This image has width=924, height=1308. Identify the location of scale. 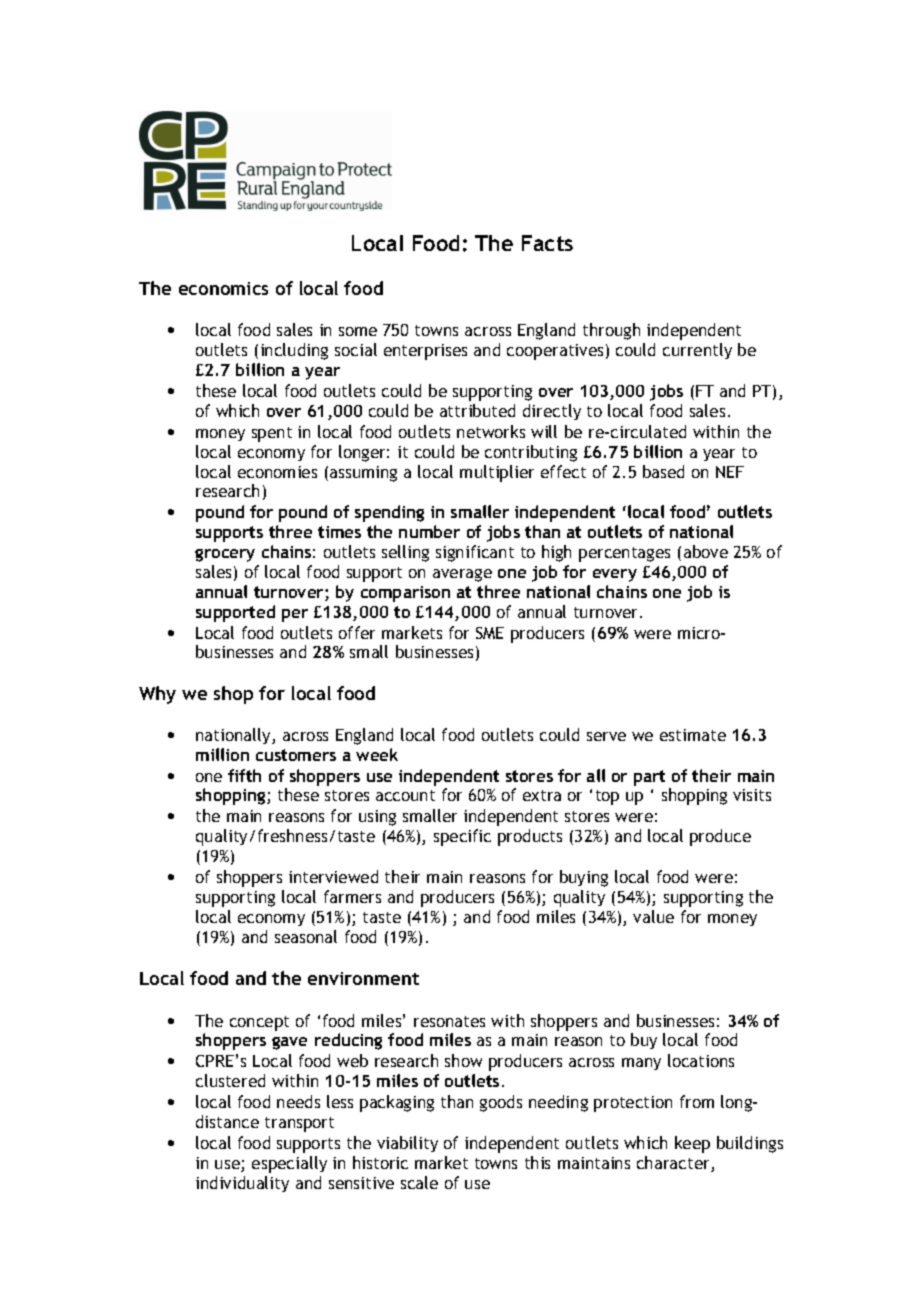
(419, 1182).
